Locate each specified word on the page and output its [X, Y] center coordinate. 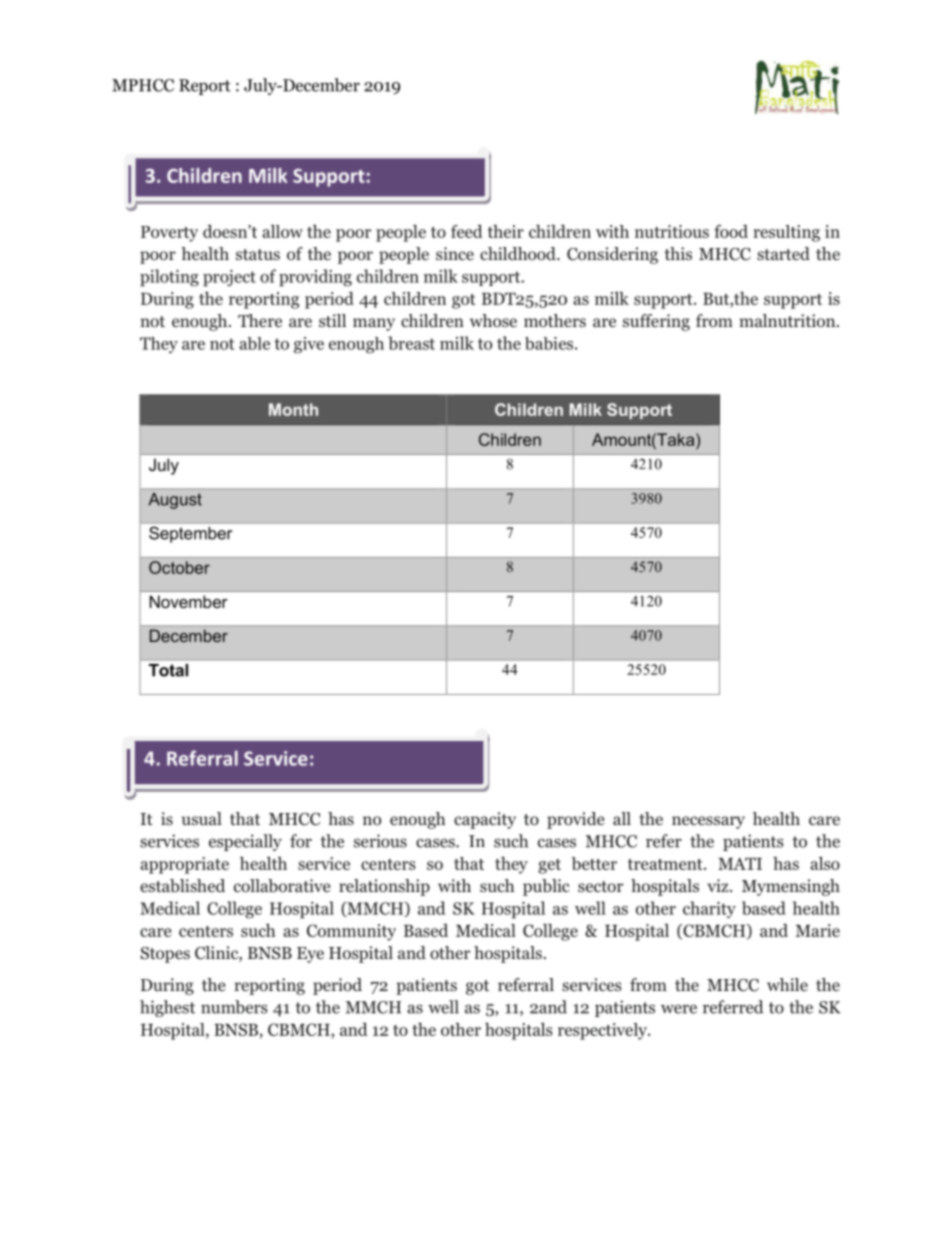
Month [293, 409]
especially [245, 842]
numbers [234, 1007]
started [783, 253]
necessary [708, 822]
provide [575, 820]
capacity [485, 820]
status [258, 254]
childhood [519, 254]
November [189, 601]
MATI [740, 863]
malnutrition [788, 321]
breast [412, 343]
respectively [603, 1031]
